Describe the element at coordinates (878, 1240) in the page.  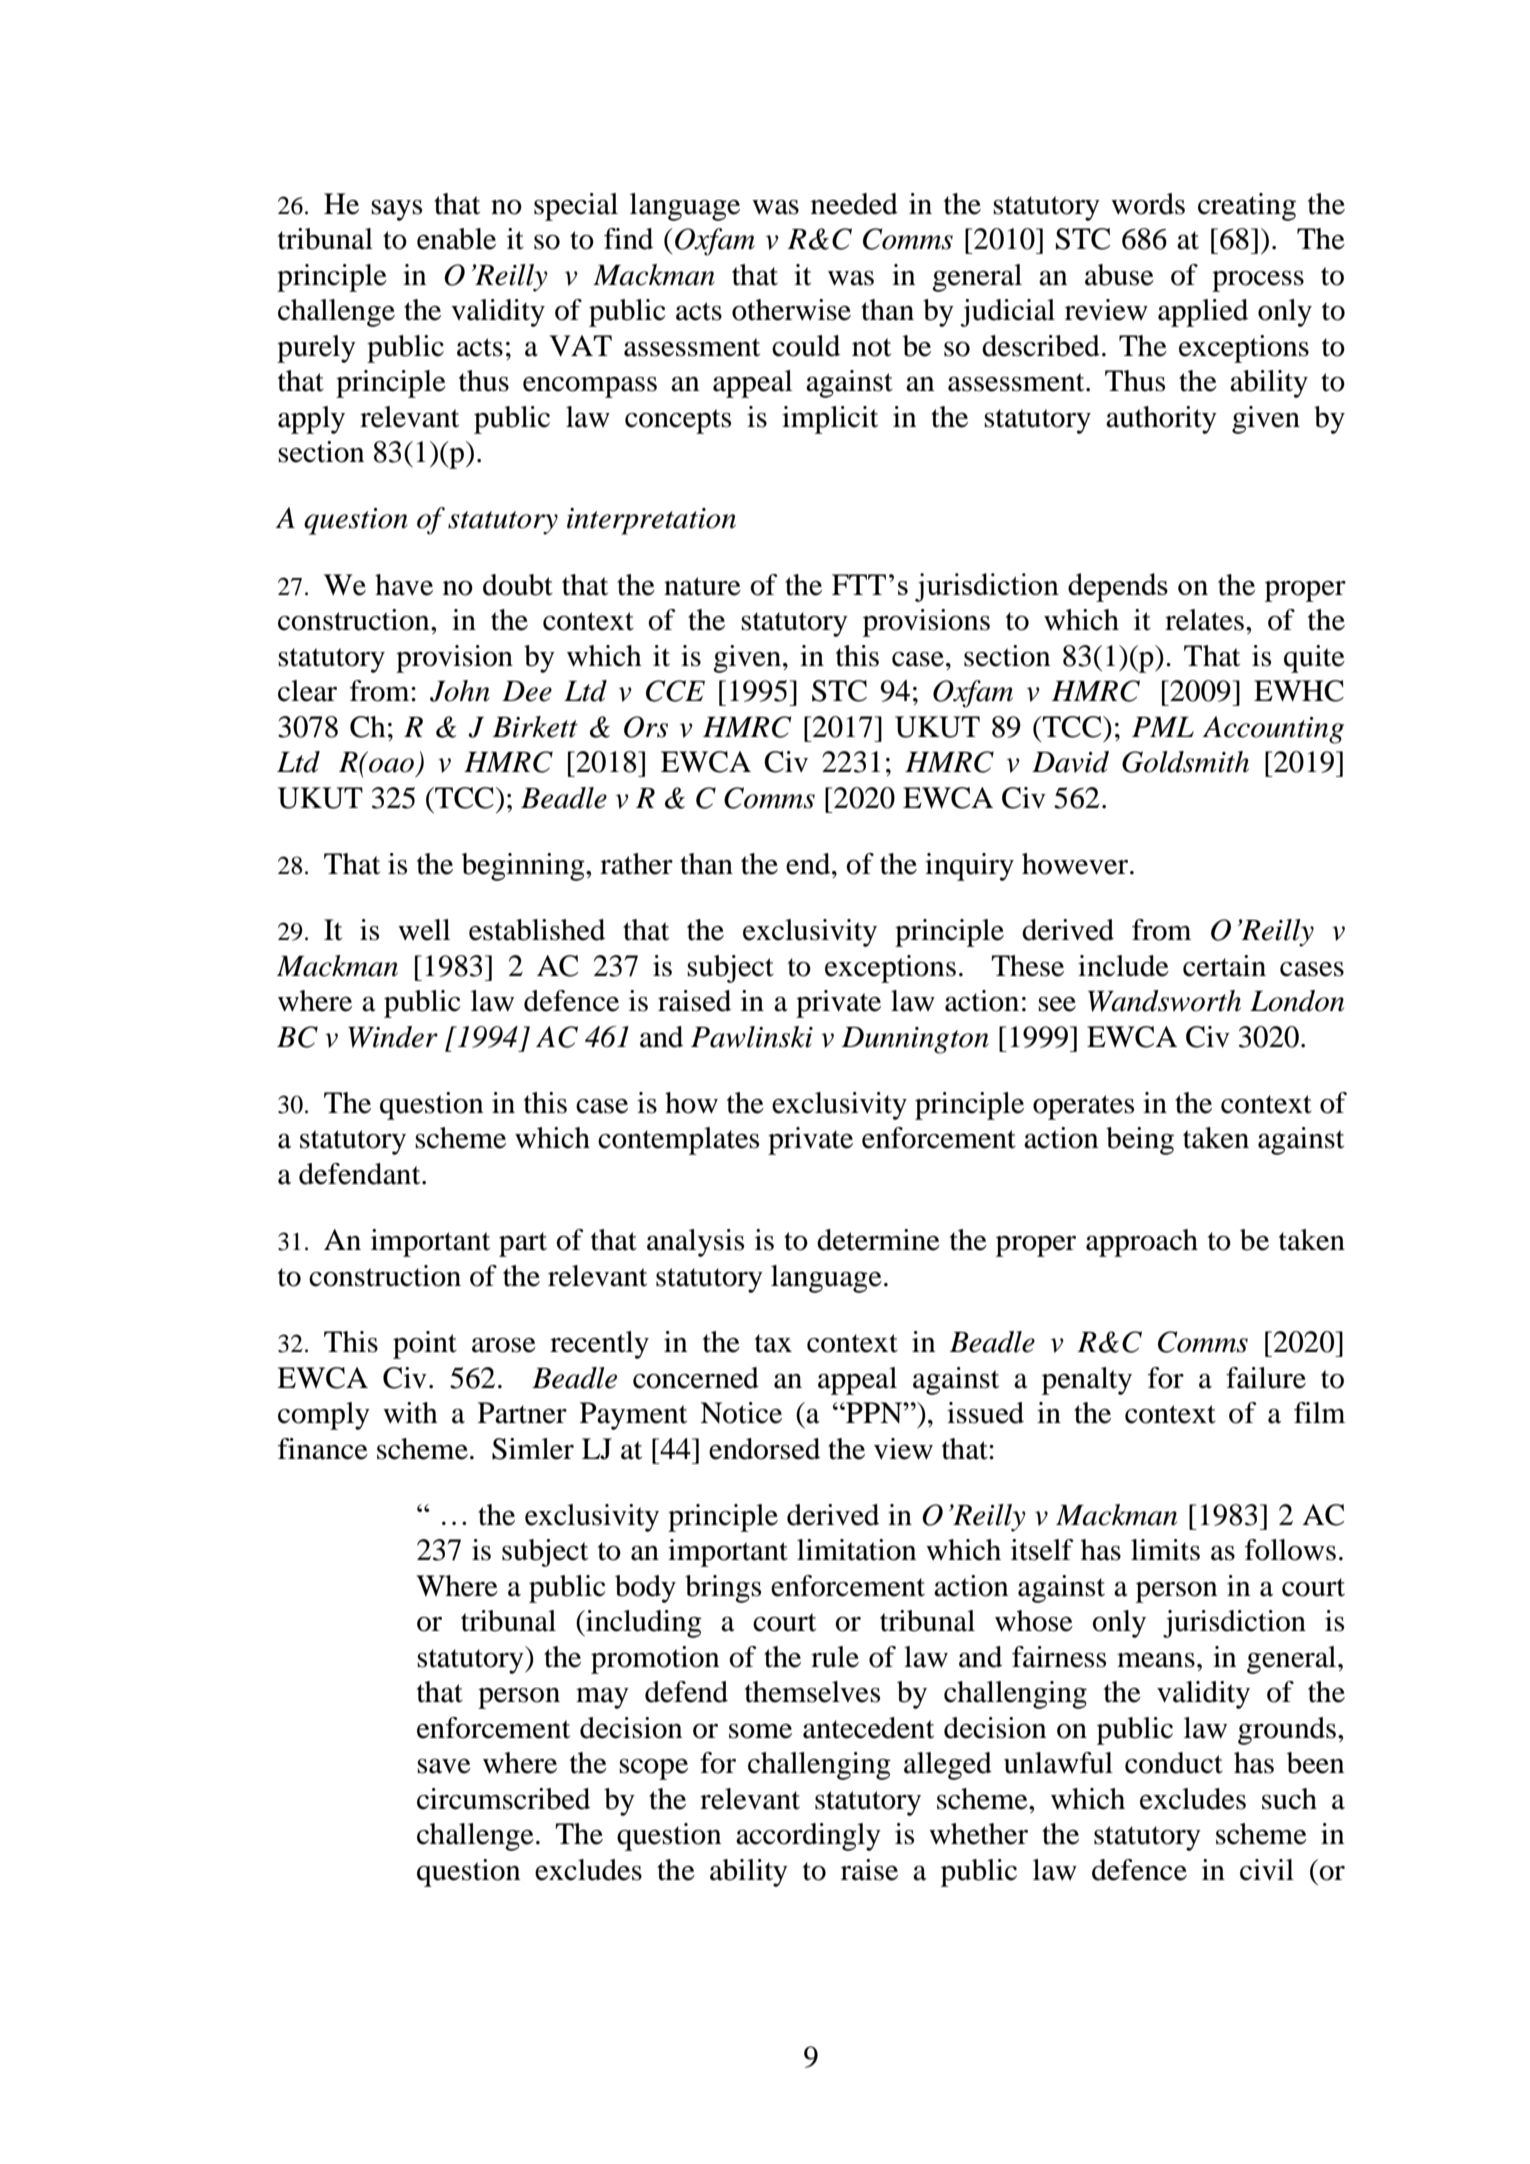
I see `determine` at that location.
